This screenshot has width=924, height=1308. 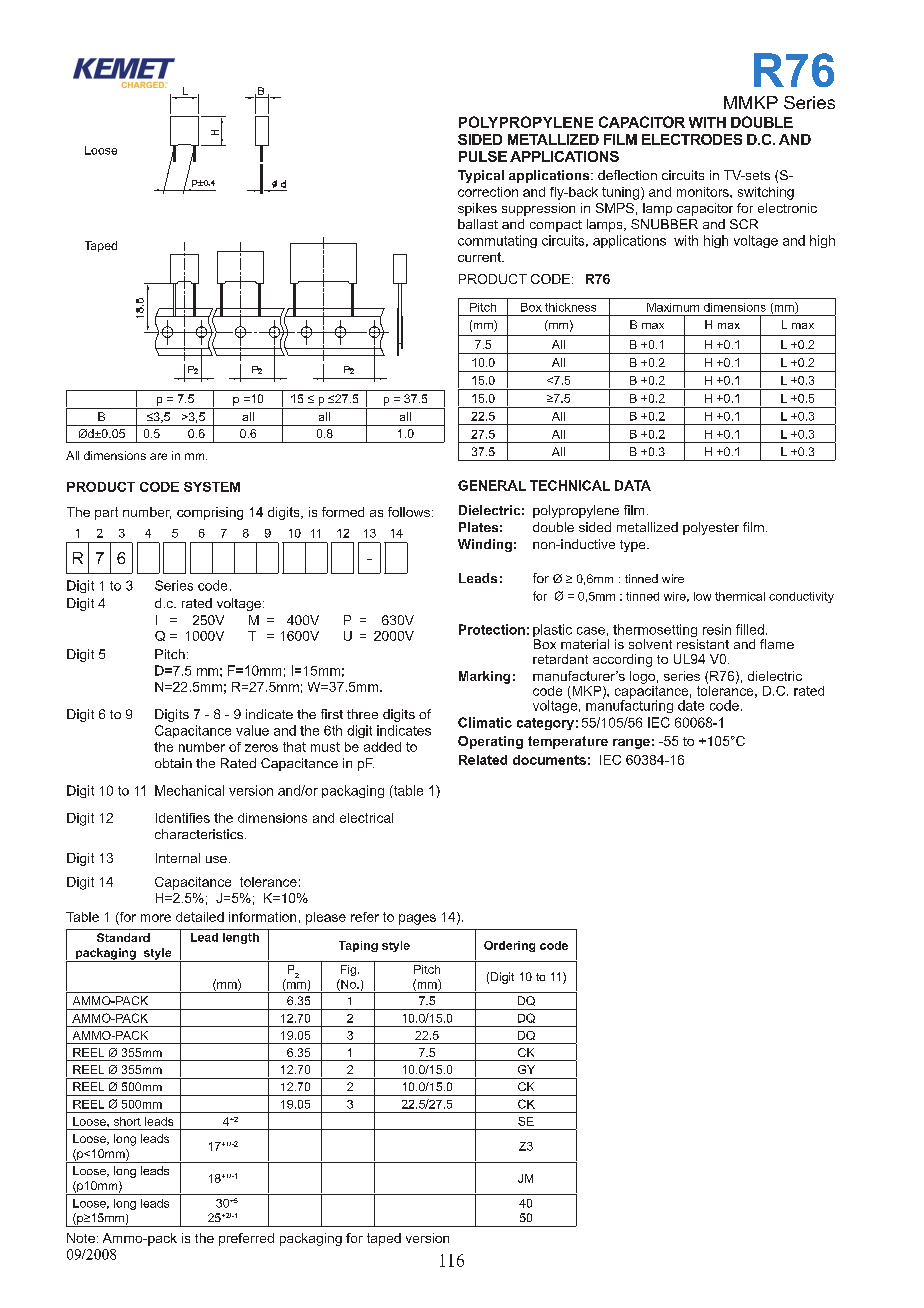 I want to click on monitors, so click(x=704, y=192).
